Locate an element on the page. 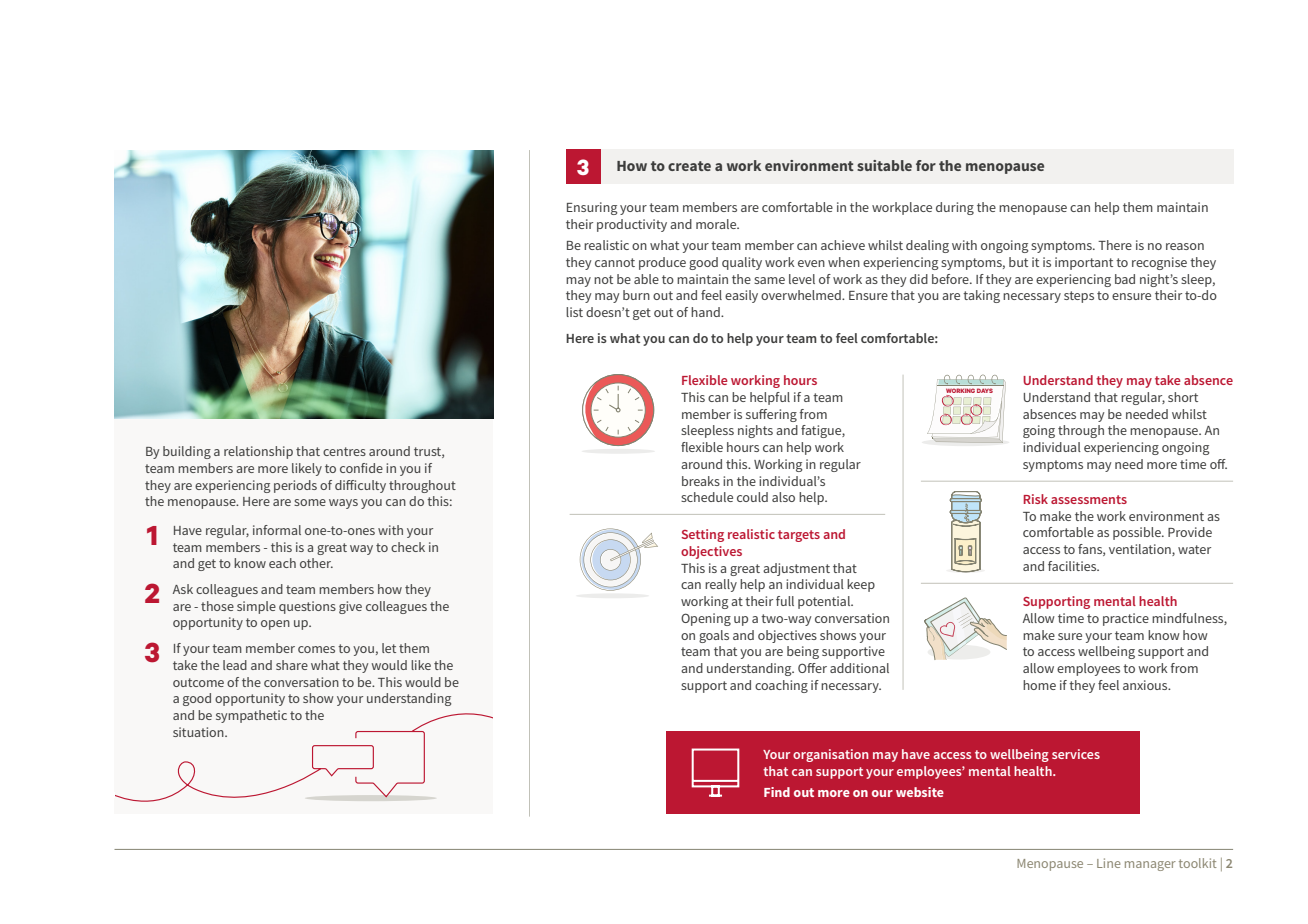 The height and width of the image is (924, 1308). during is located at coordinates (955, 208).
